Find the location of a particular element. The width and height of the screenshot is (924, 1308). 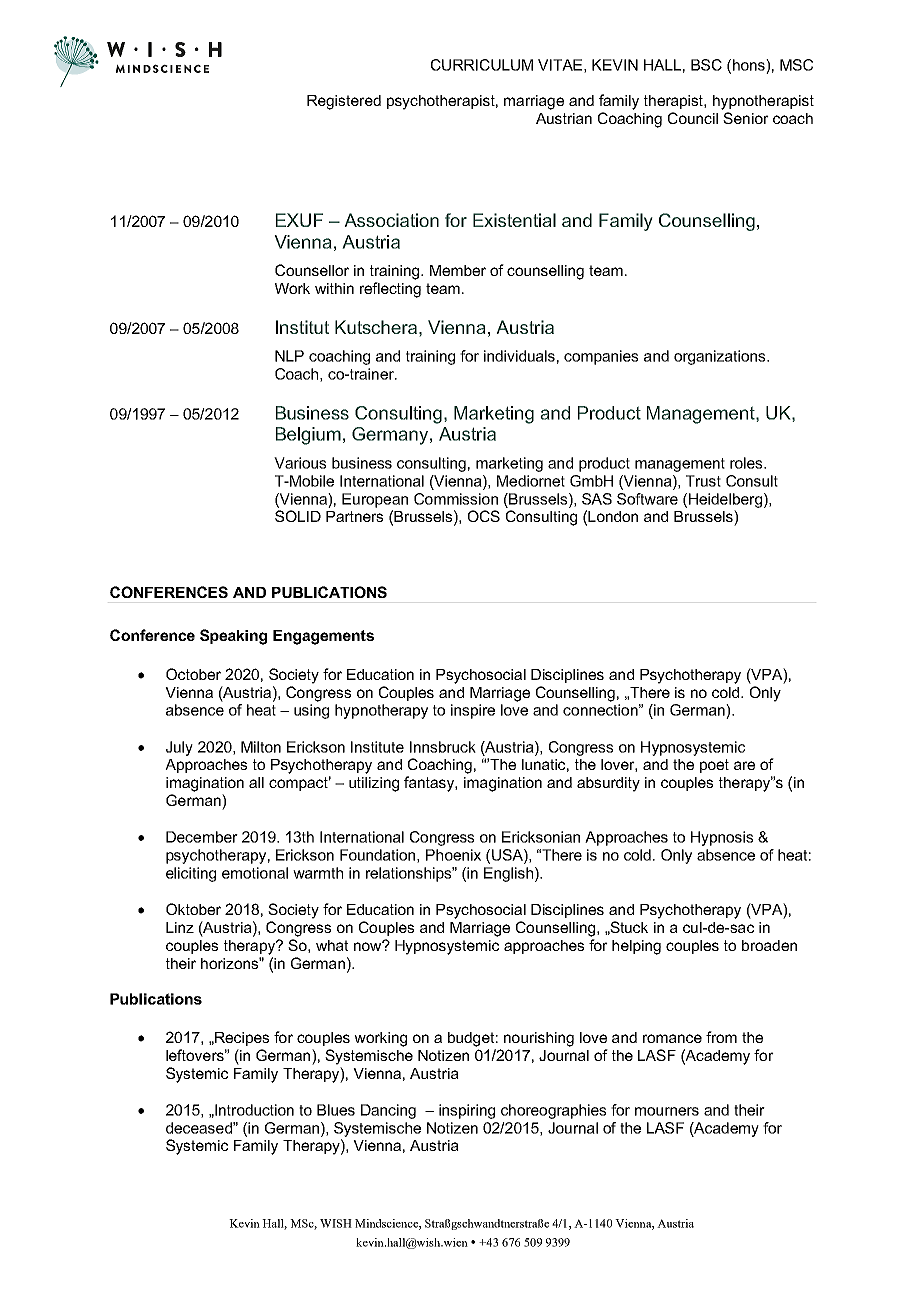

Council is located at coordinates (693, 118).
